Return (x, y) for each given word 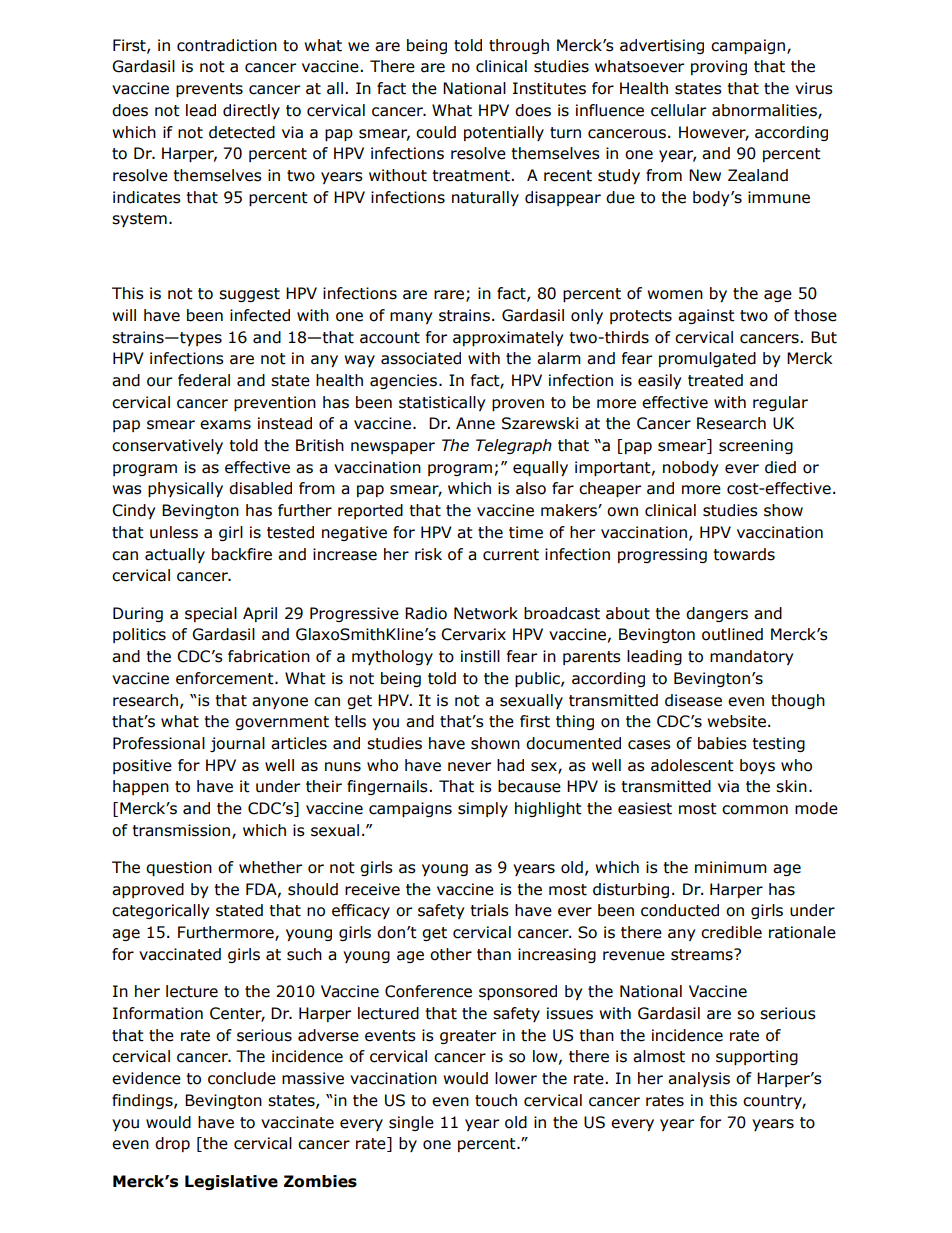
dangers (717, 614)
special (211, 614)
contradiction (227, 45)
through (519, 46)
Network (486, 613)
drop (172, 1144)
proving (719, 67)
